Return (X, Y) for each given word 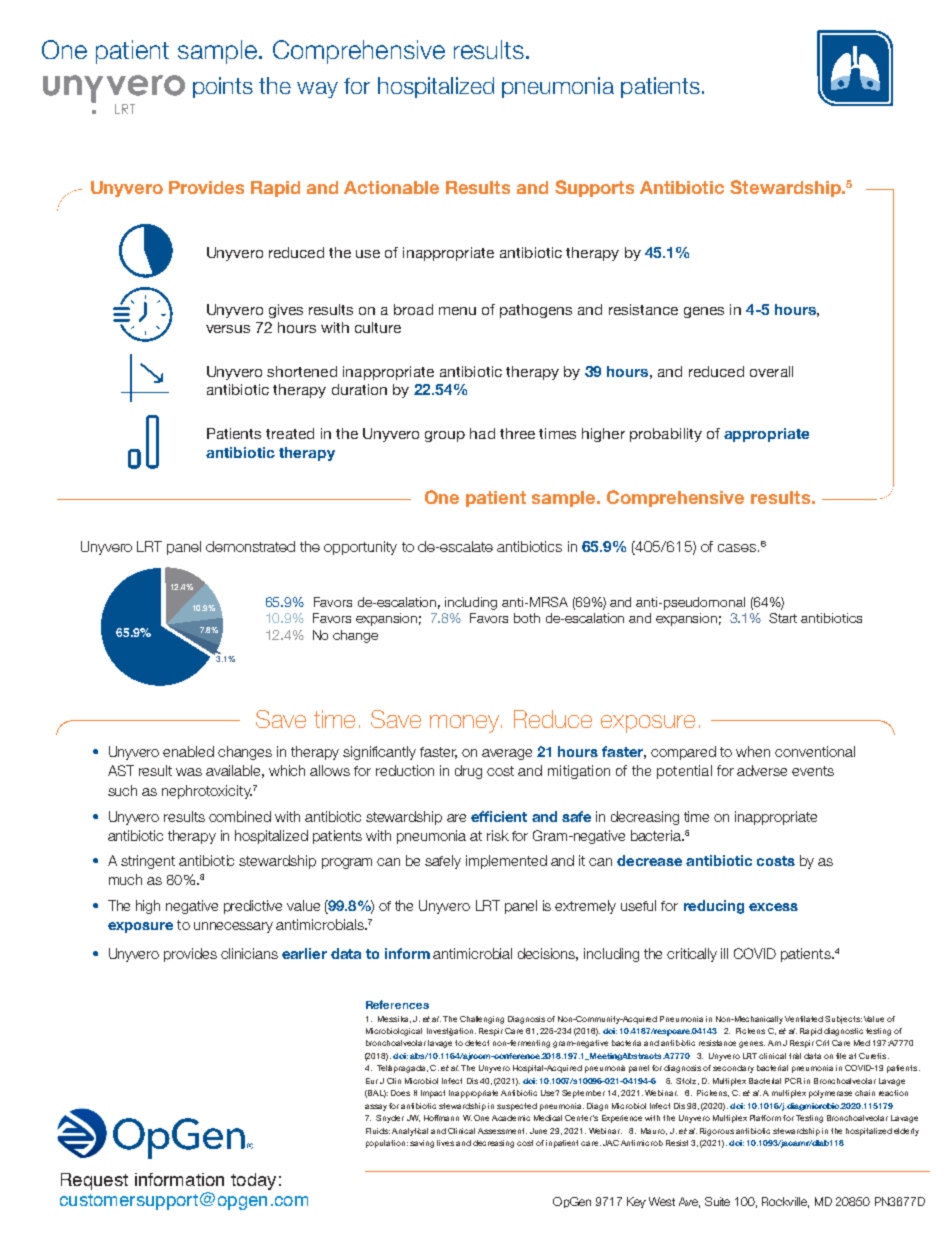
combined (240, 816)
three (517, 433)
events (813, 771)
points (223, 87)
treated (290, 433)
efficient (499, 816)
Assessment (502, 1131)
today (253, 1181)
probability (666, 435)
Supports (594, 188)
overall (771, 371)
